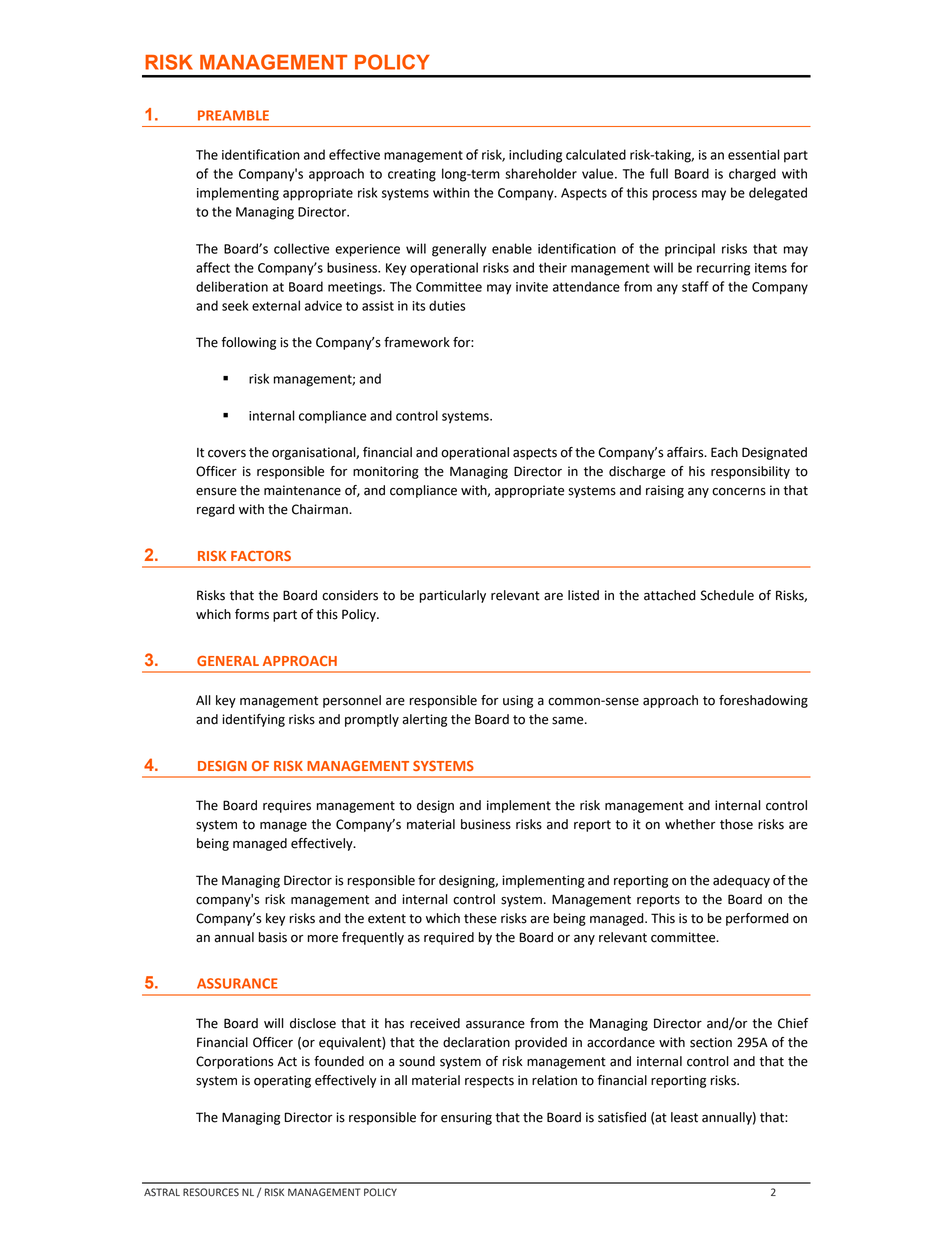 Image resolution: width=952 pixels, height=1233 pixels. I want to click on RESOURCES, so click(211, 1192).
